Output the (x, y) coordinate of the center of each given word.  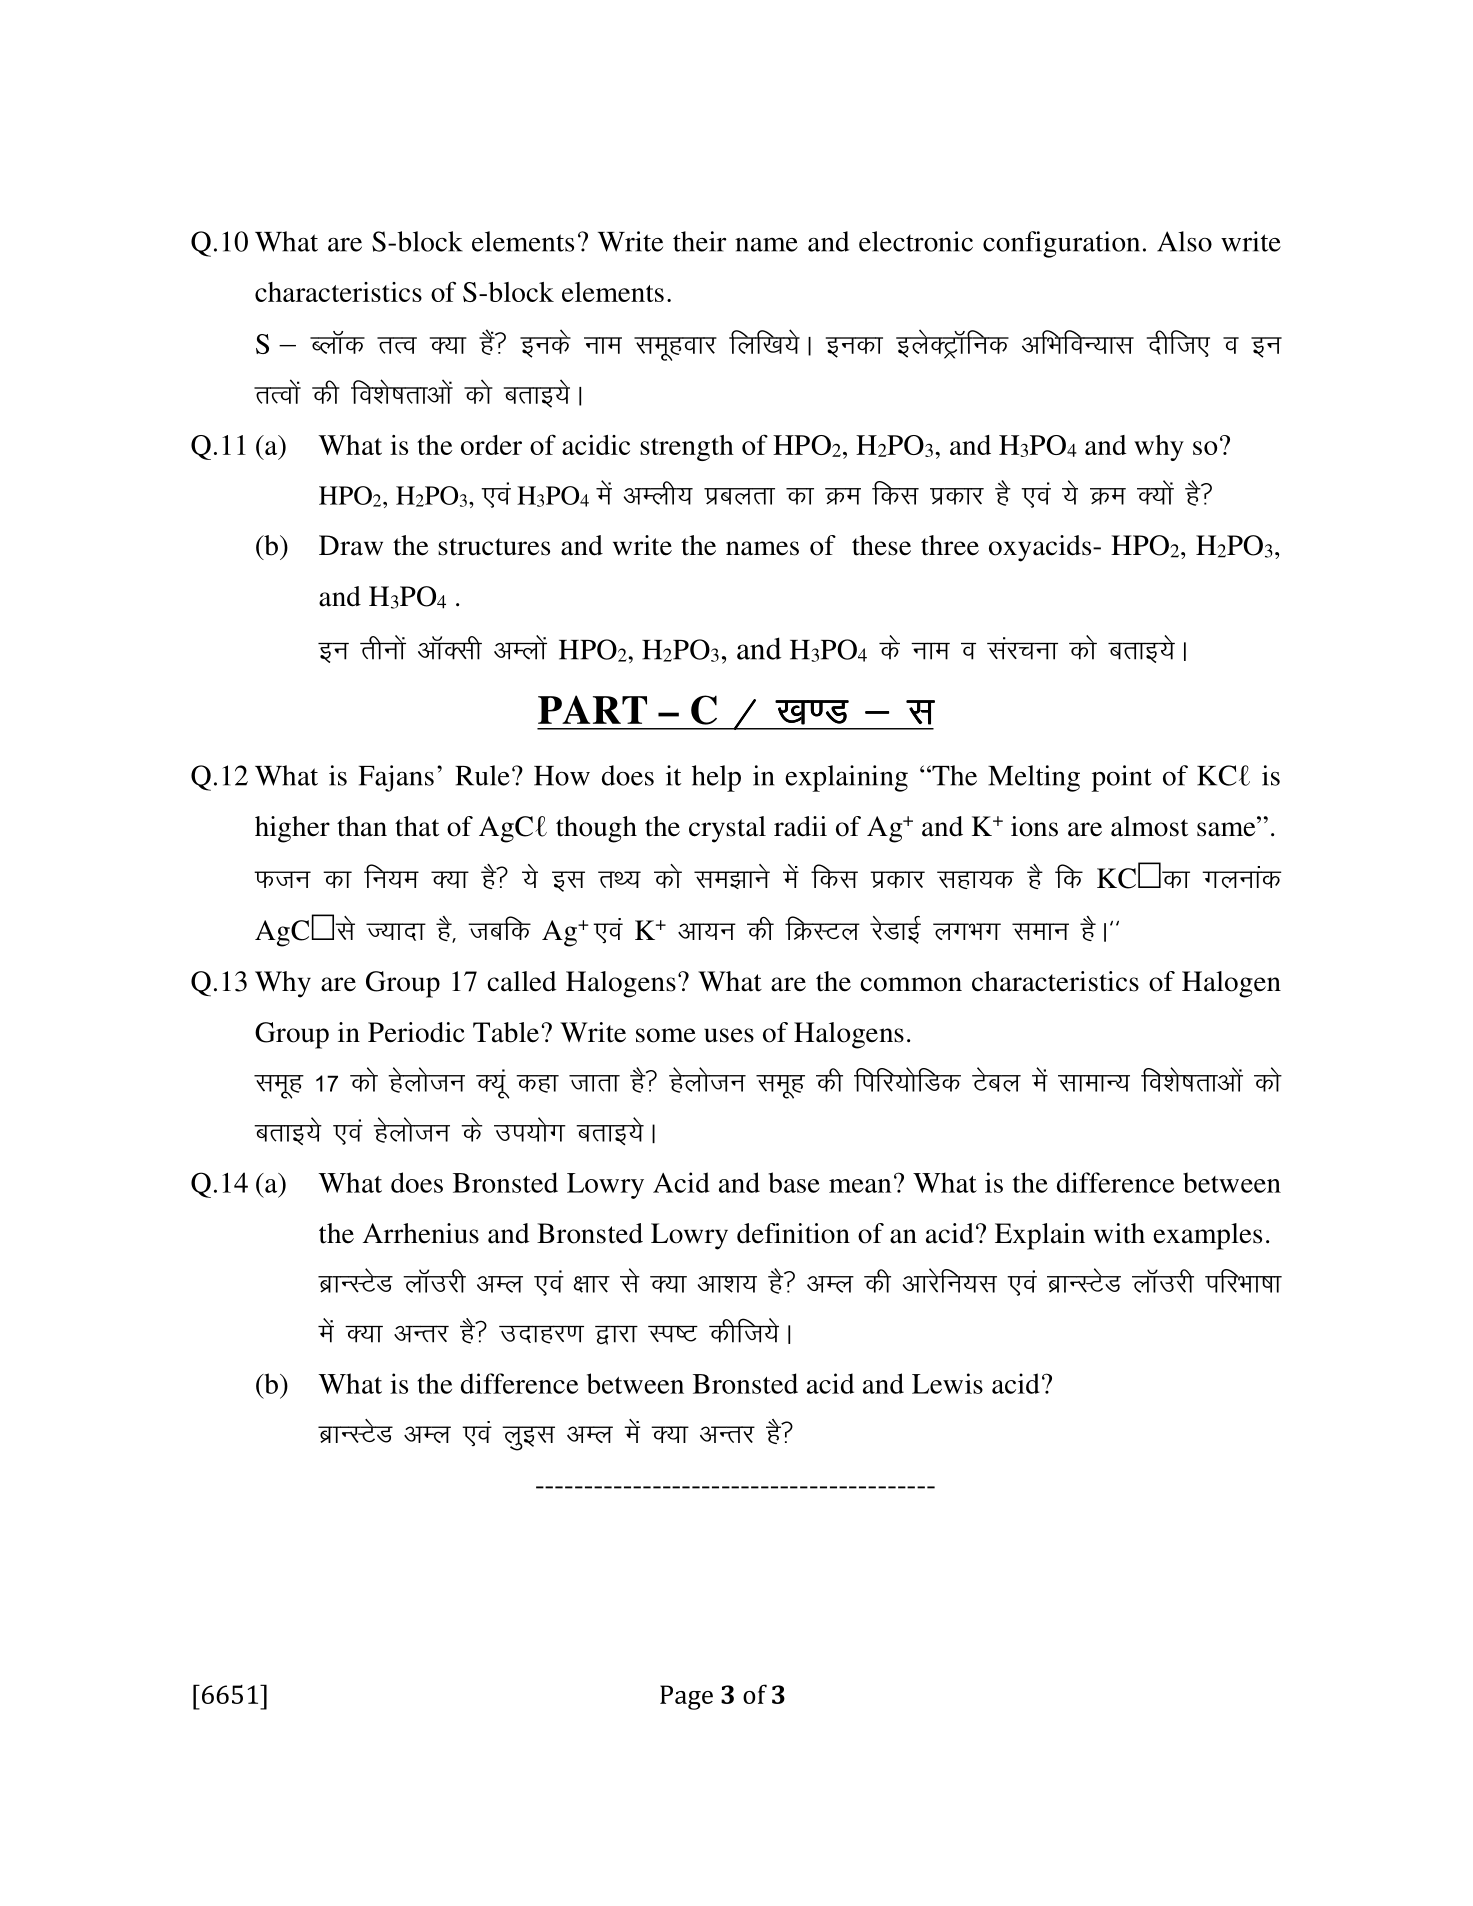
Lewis (947, 1383)
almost (1149, 826)
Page (686, 1697)
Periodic (416, 1032)
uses (729, 1035)
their (700, 241)
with (1119, 1233)
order (491, 445)
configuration (1061, 244)
